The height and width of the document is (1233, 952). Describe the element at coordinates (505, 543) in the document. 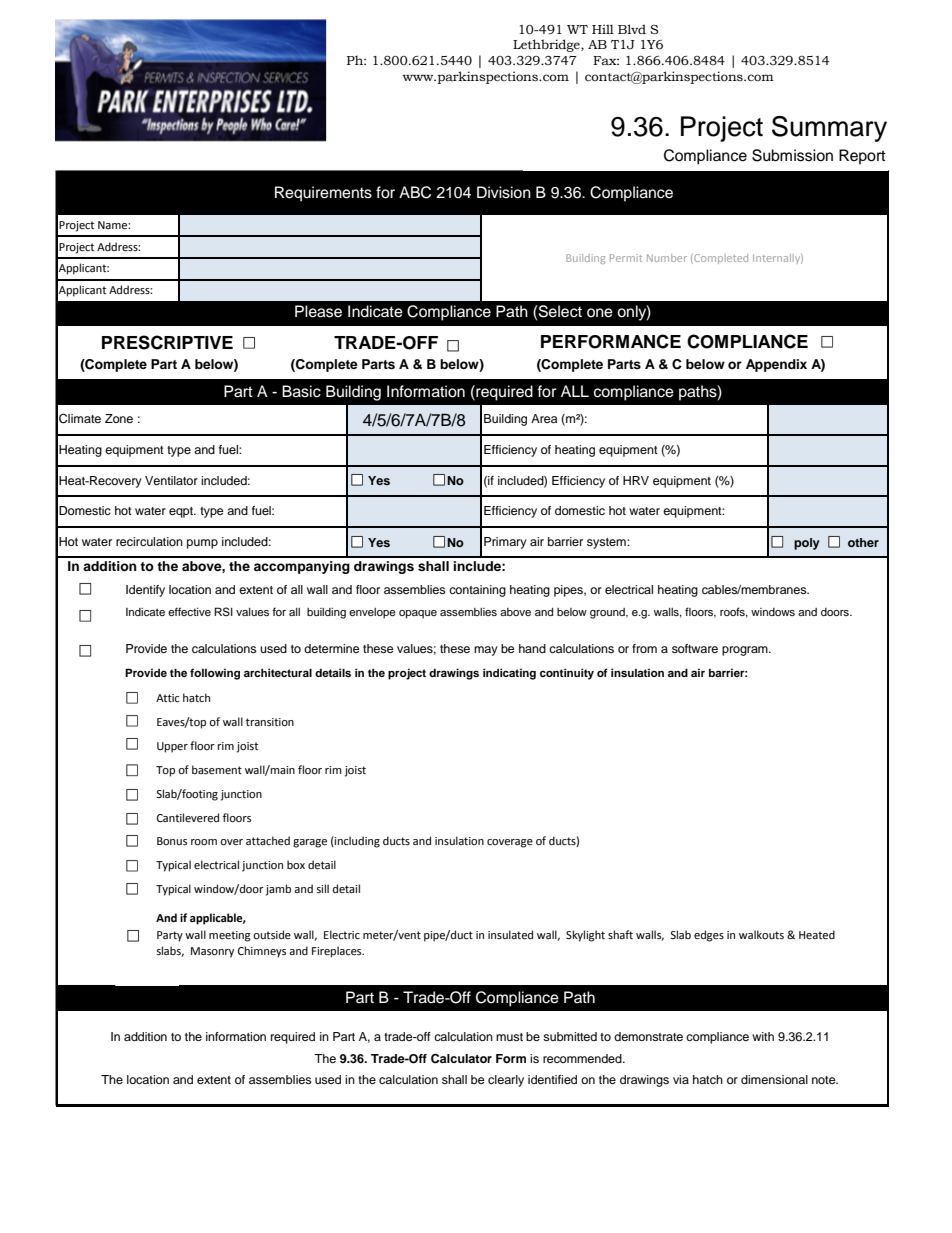

I see `Primary` at that location.
